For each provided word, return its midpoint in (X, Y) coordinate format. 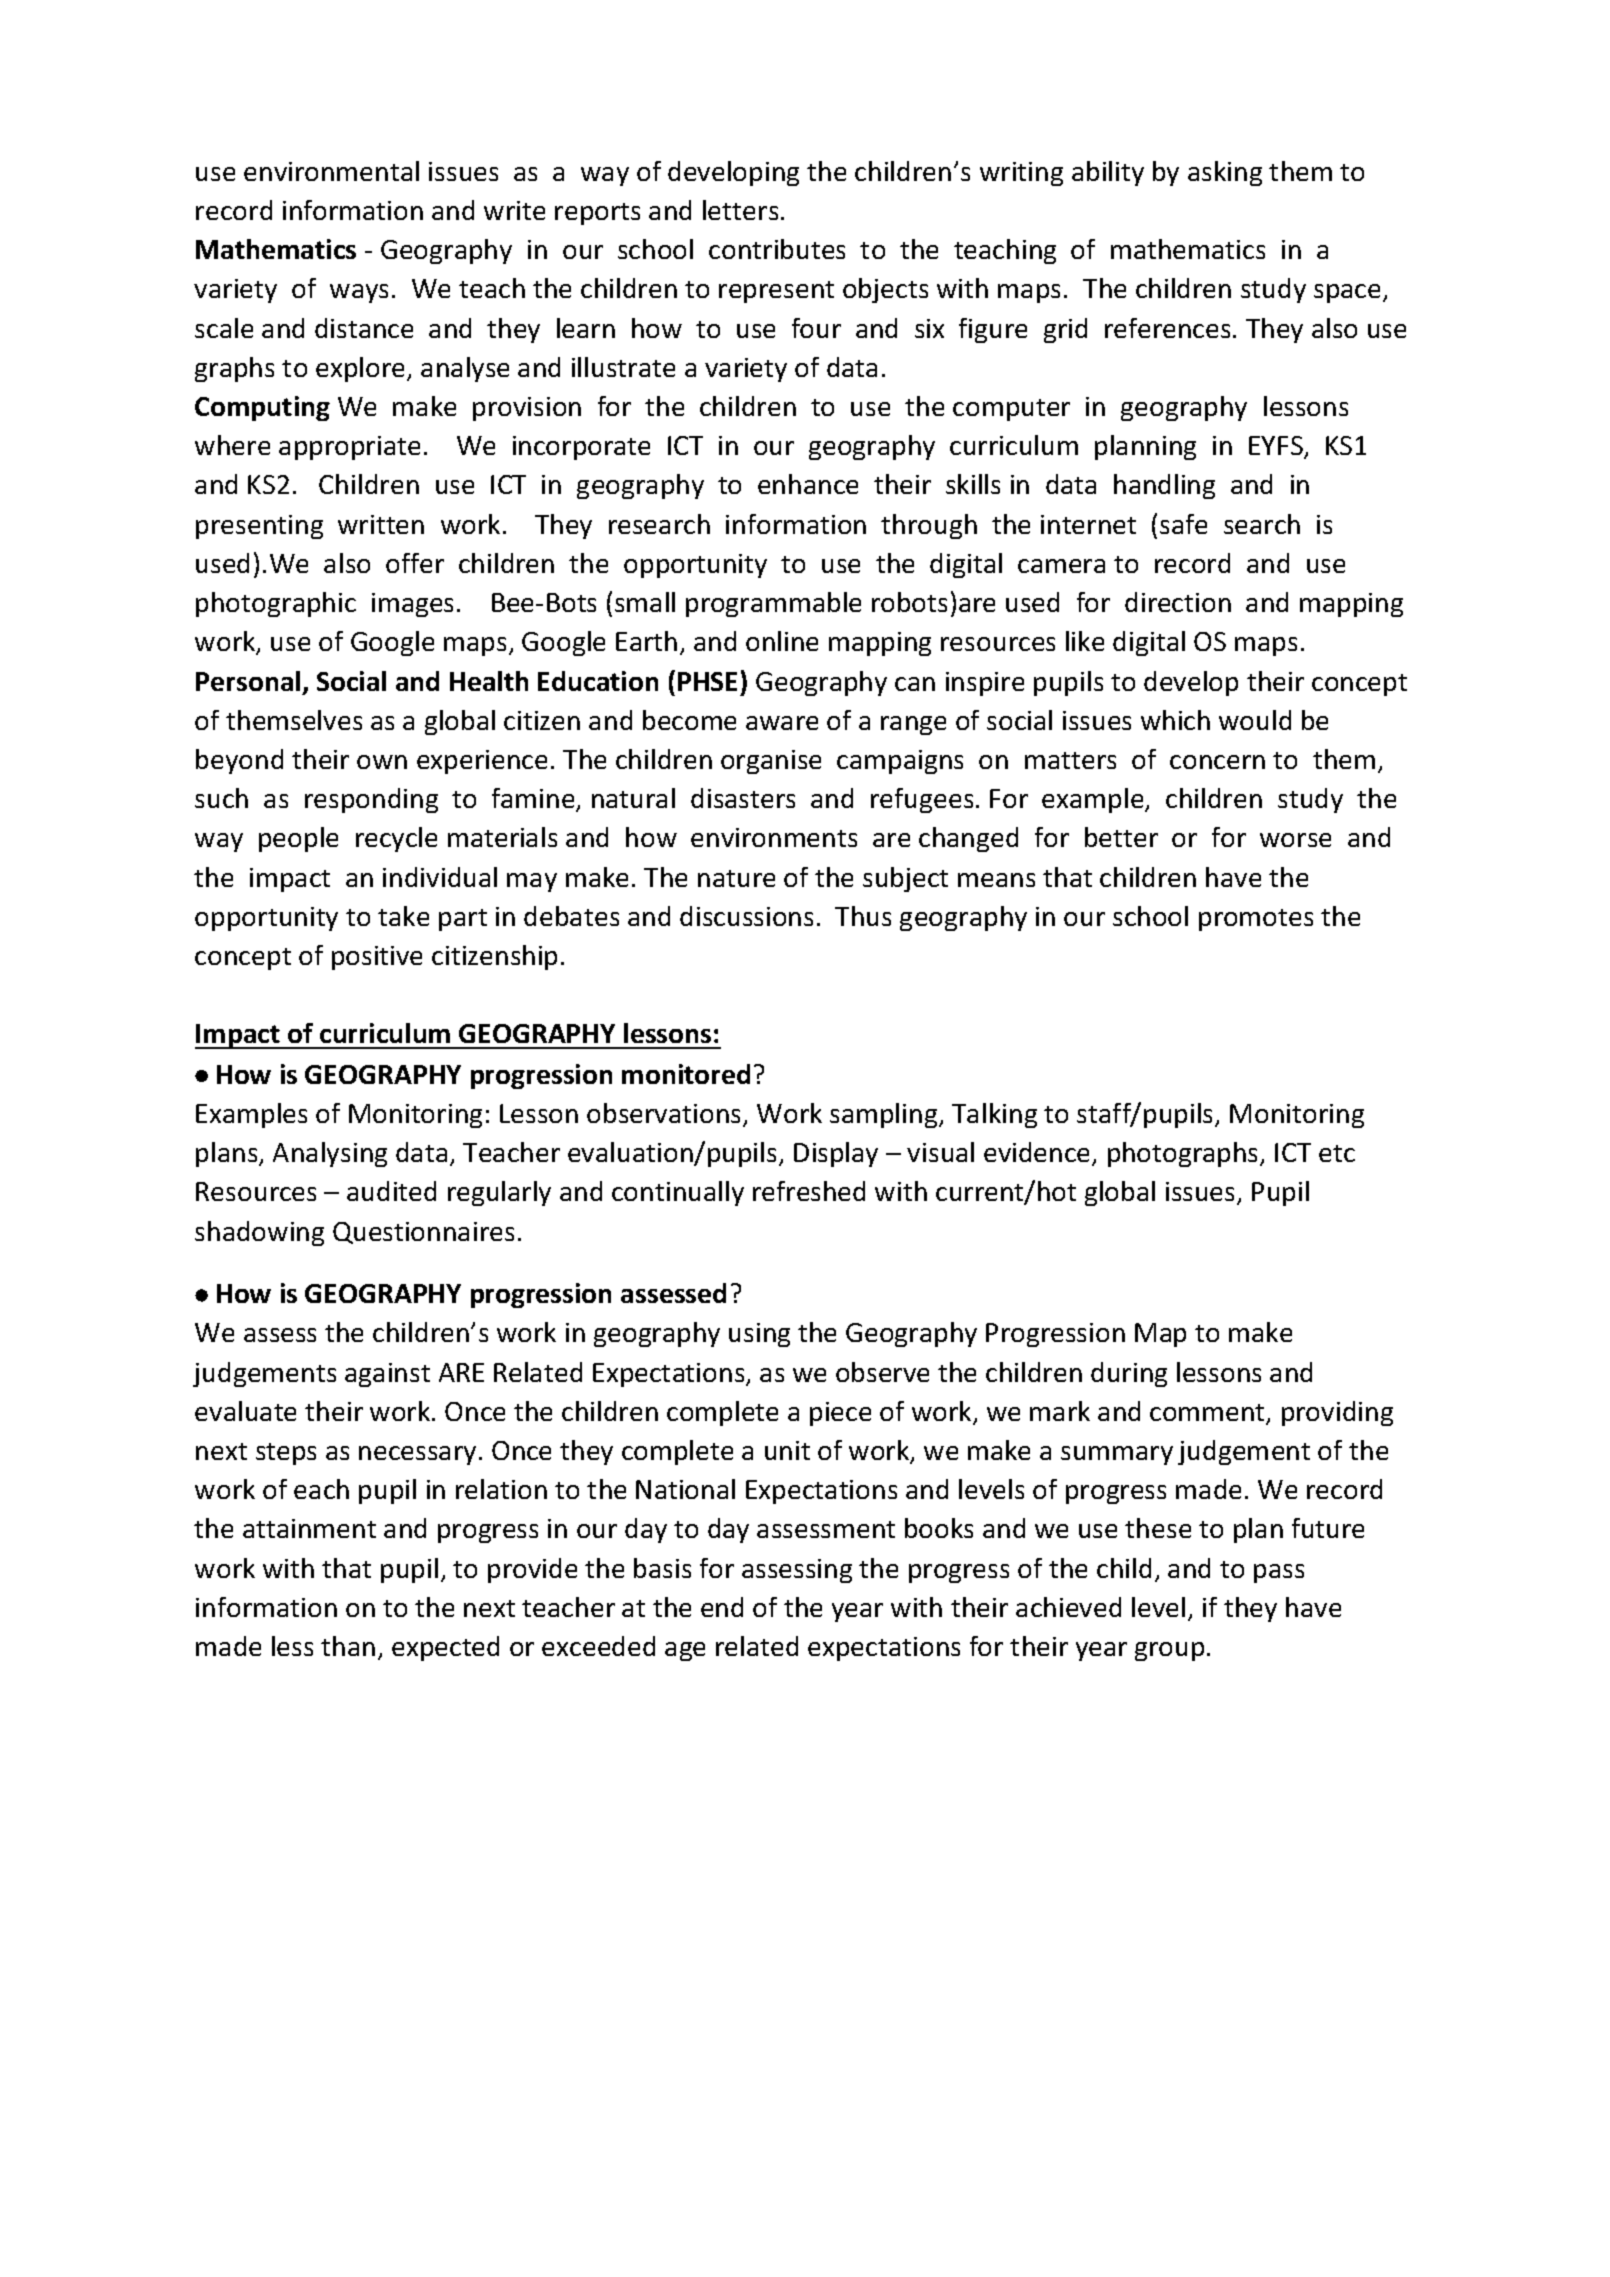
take (403, 916)
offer (415, 563)
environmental (331, 171)
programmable (773, 604)
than (348, 1646)
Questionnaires (423, 1233)
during (1129, 1374)
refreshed (809, 1191)
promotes (1256, 920)
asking (1225, 173)
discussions (746, 916)
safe (1183, 524)
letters (740, 210)
